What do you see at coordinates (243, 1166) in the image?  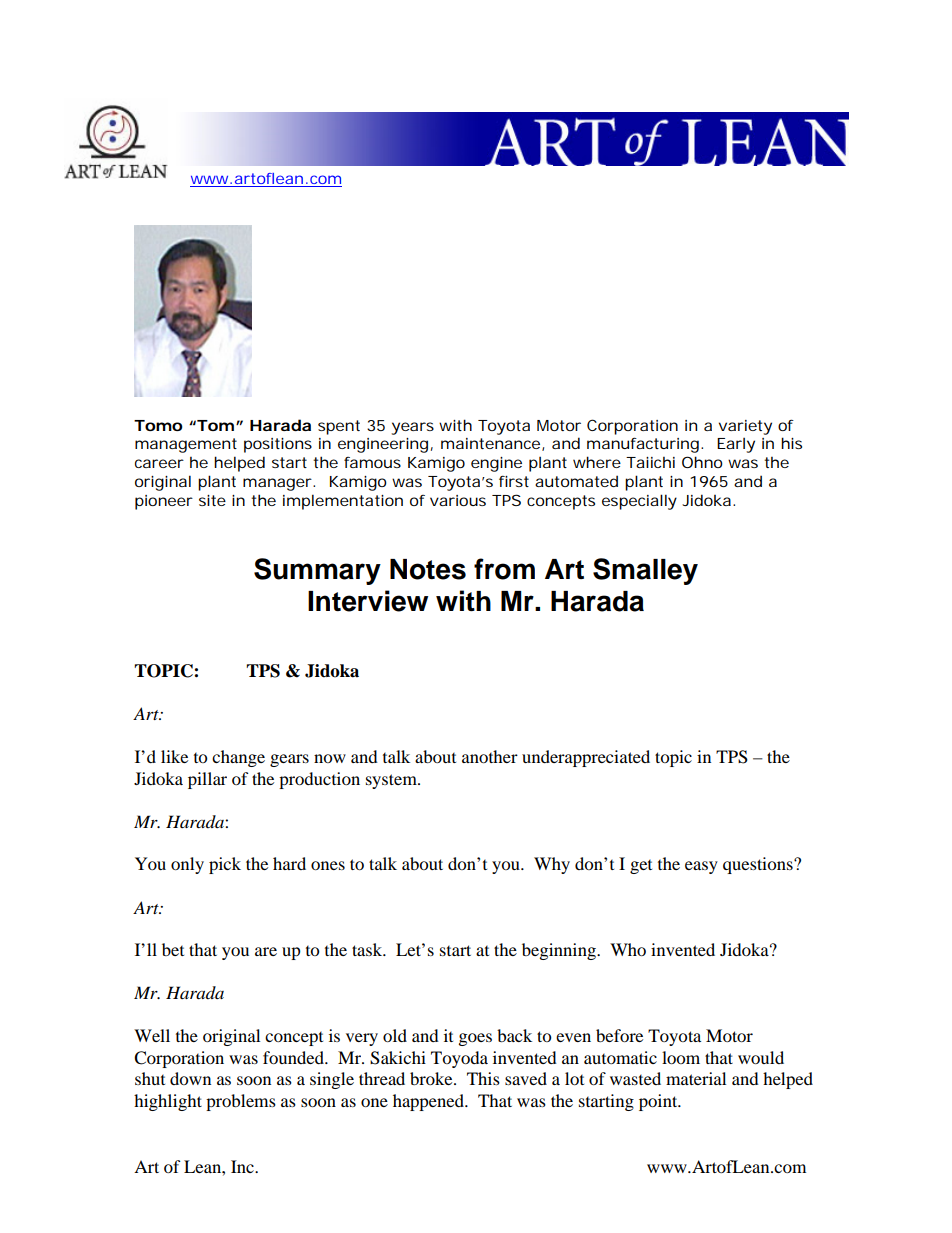 I see `Inc` at bounding box center [243, 1166].
